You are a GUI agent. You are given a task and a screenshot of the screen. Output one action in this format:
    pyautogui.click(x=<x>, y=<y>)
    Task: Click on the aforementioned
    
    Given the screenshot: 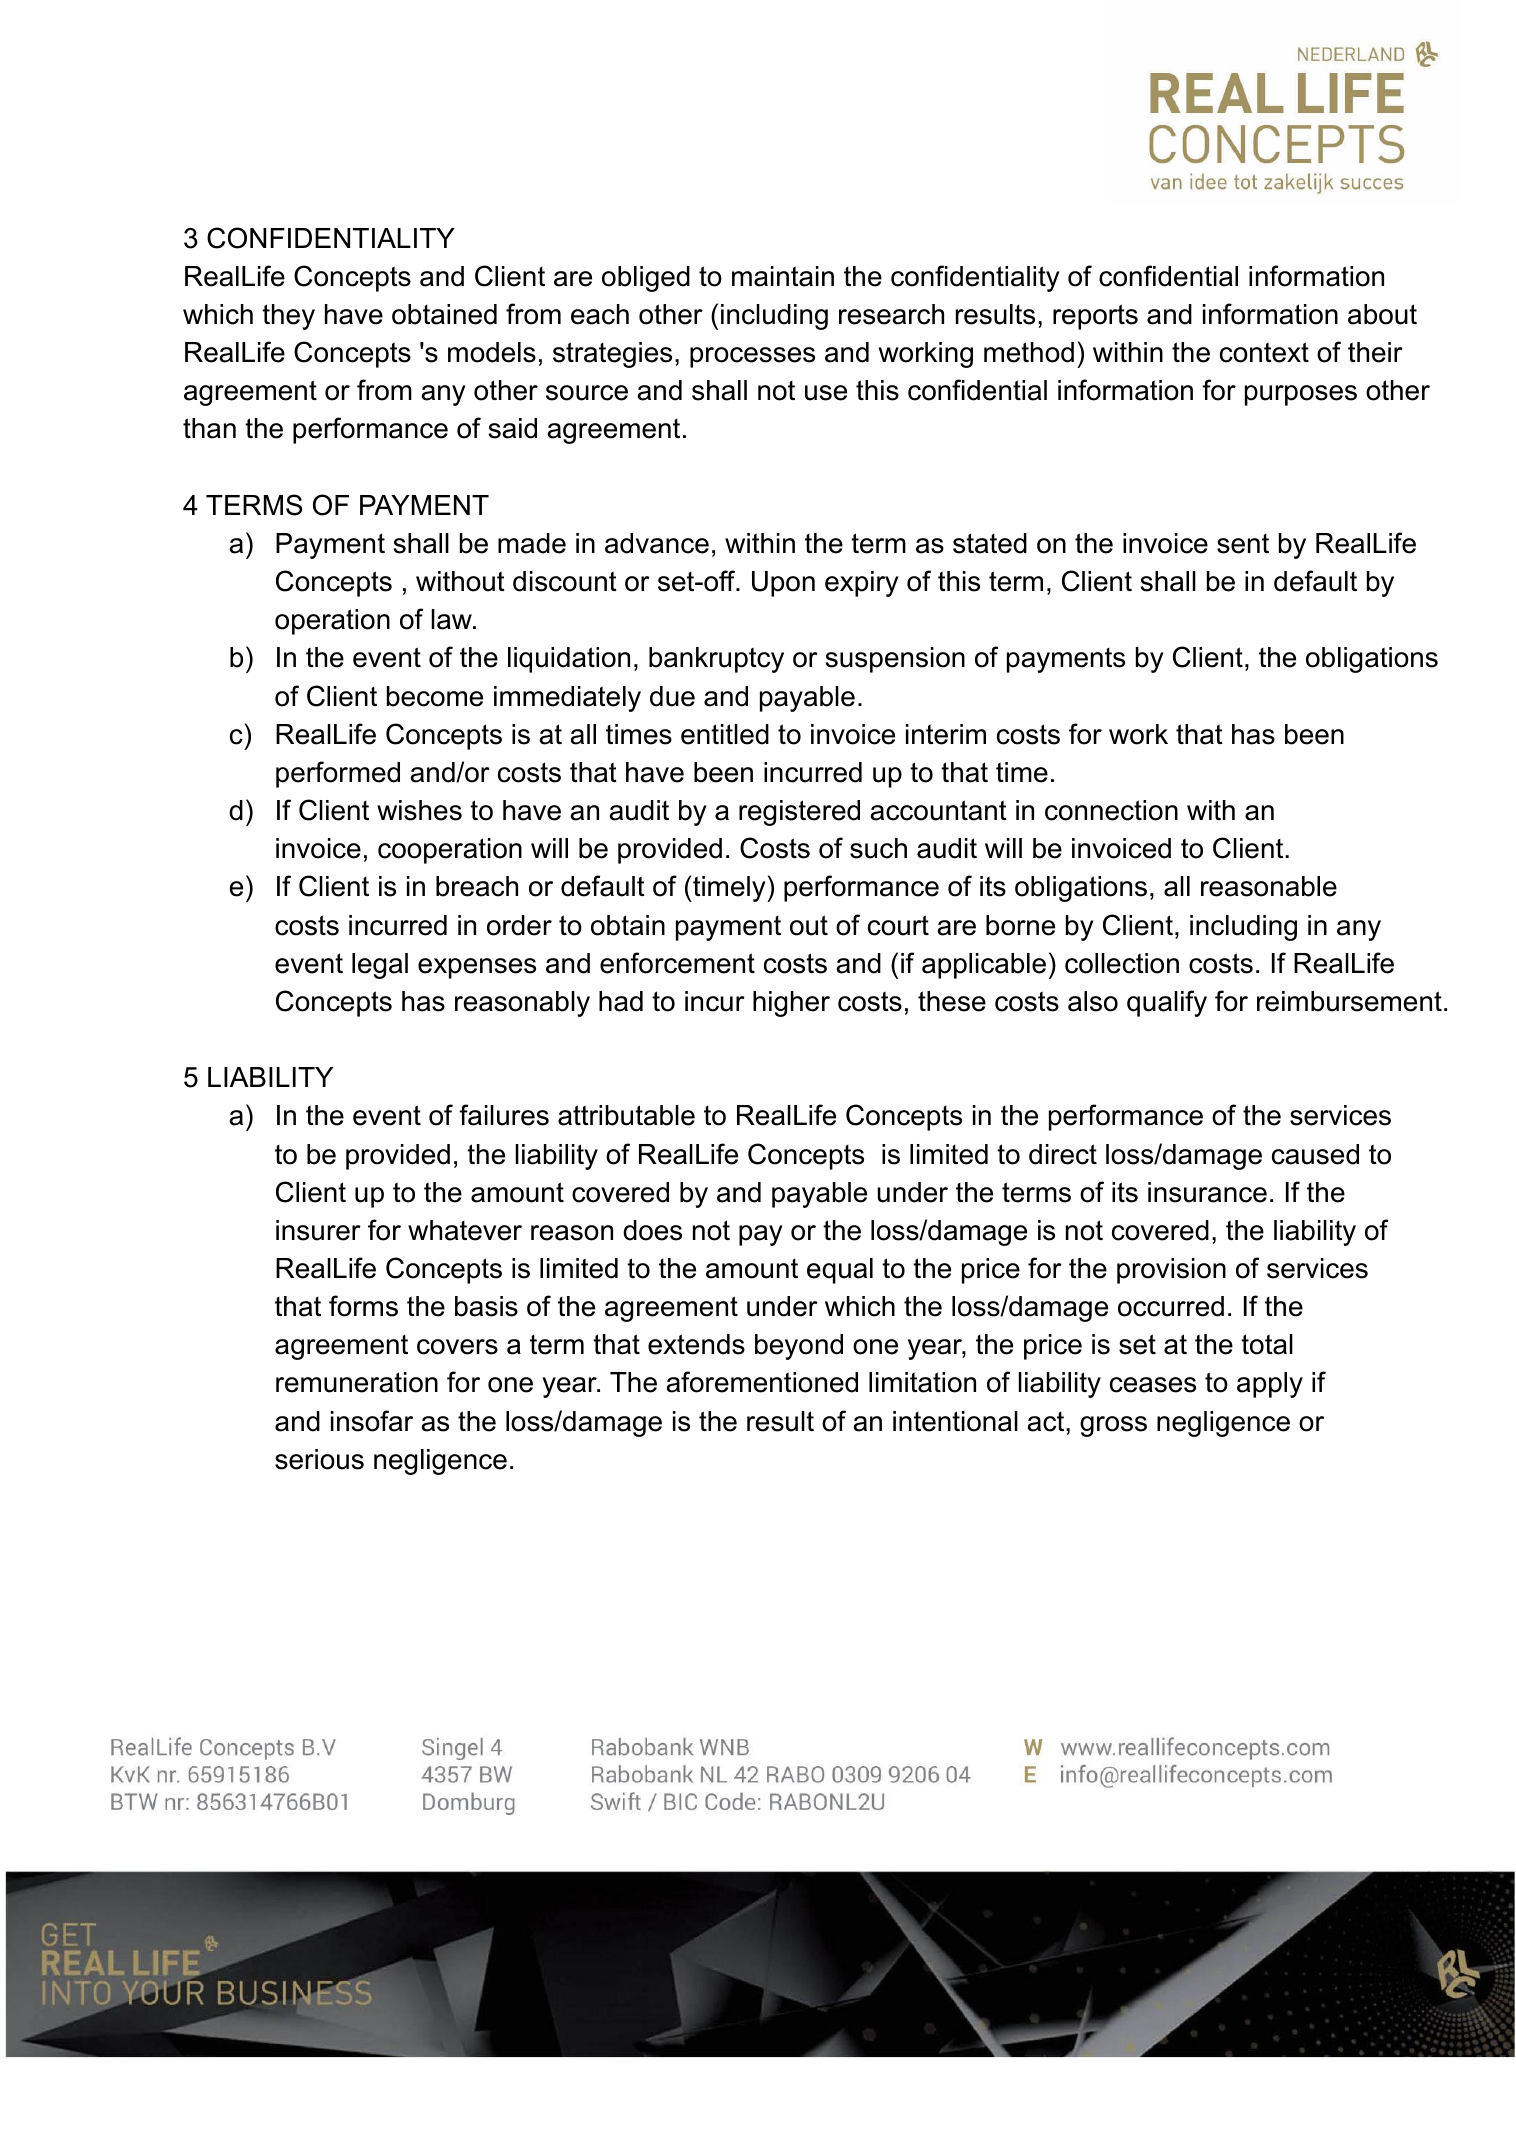 What is the action you would take?
    pyautogui.click(x=762, y=1382)
